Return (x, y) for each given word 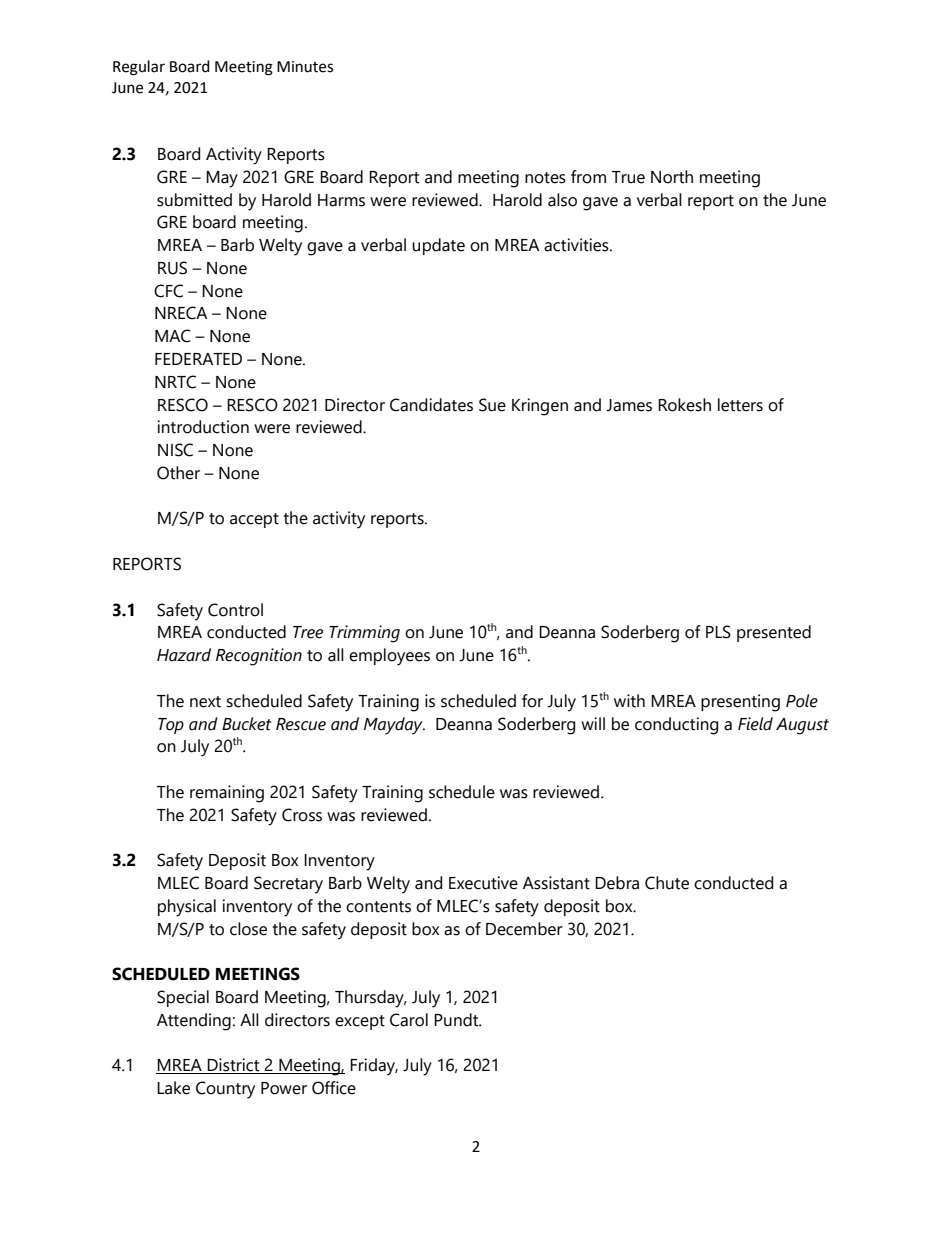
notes (545, 178)
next (205, 702)
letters (740, 405)
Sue (492, 405)
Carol (409, 1020)
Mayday (394, 726)
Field (755, 724)
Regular (139, 68)
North (672, 177)
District (234, 1066)
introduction (203, 427)
